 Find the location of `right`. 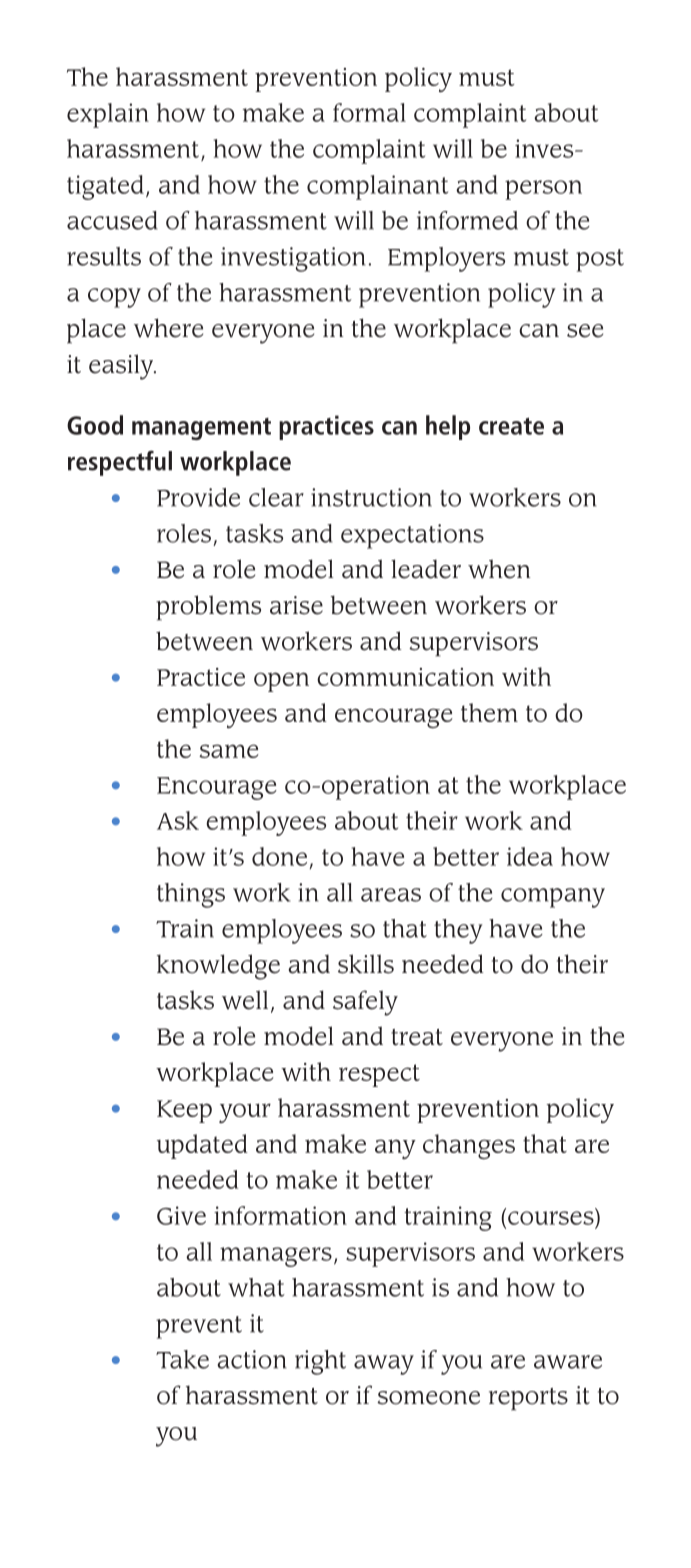

right is located at coordinates (320, 1362).
